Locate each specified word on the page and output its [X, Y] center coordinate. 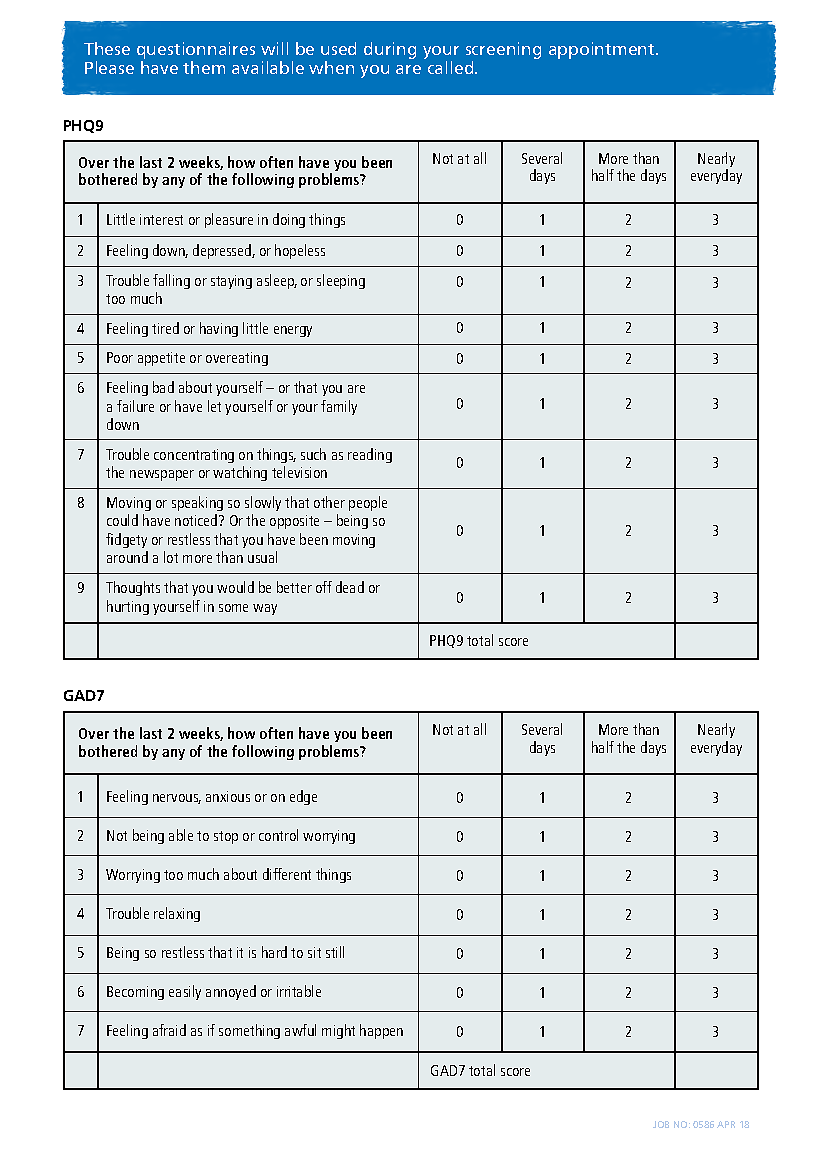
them [204, 67]
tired [165, 328]
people [368, 503]
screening [503, 52]
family [339, 407]
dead [350, 587]
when [331, 67]
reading [370, 455]
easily [185, 992]
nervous [177, 799]
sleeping [341, 281]
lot [171, 557]
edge [303, 797]
